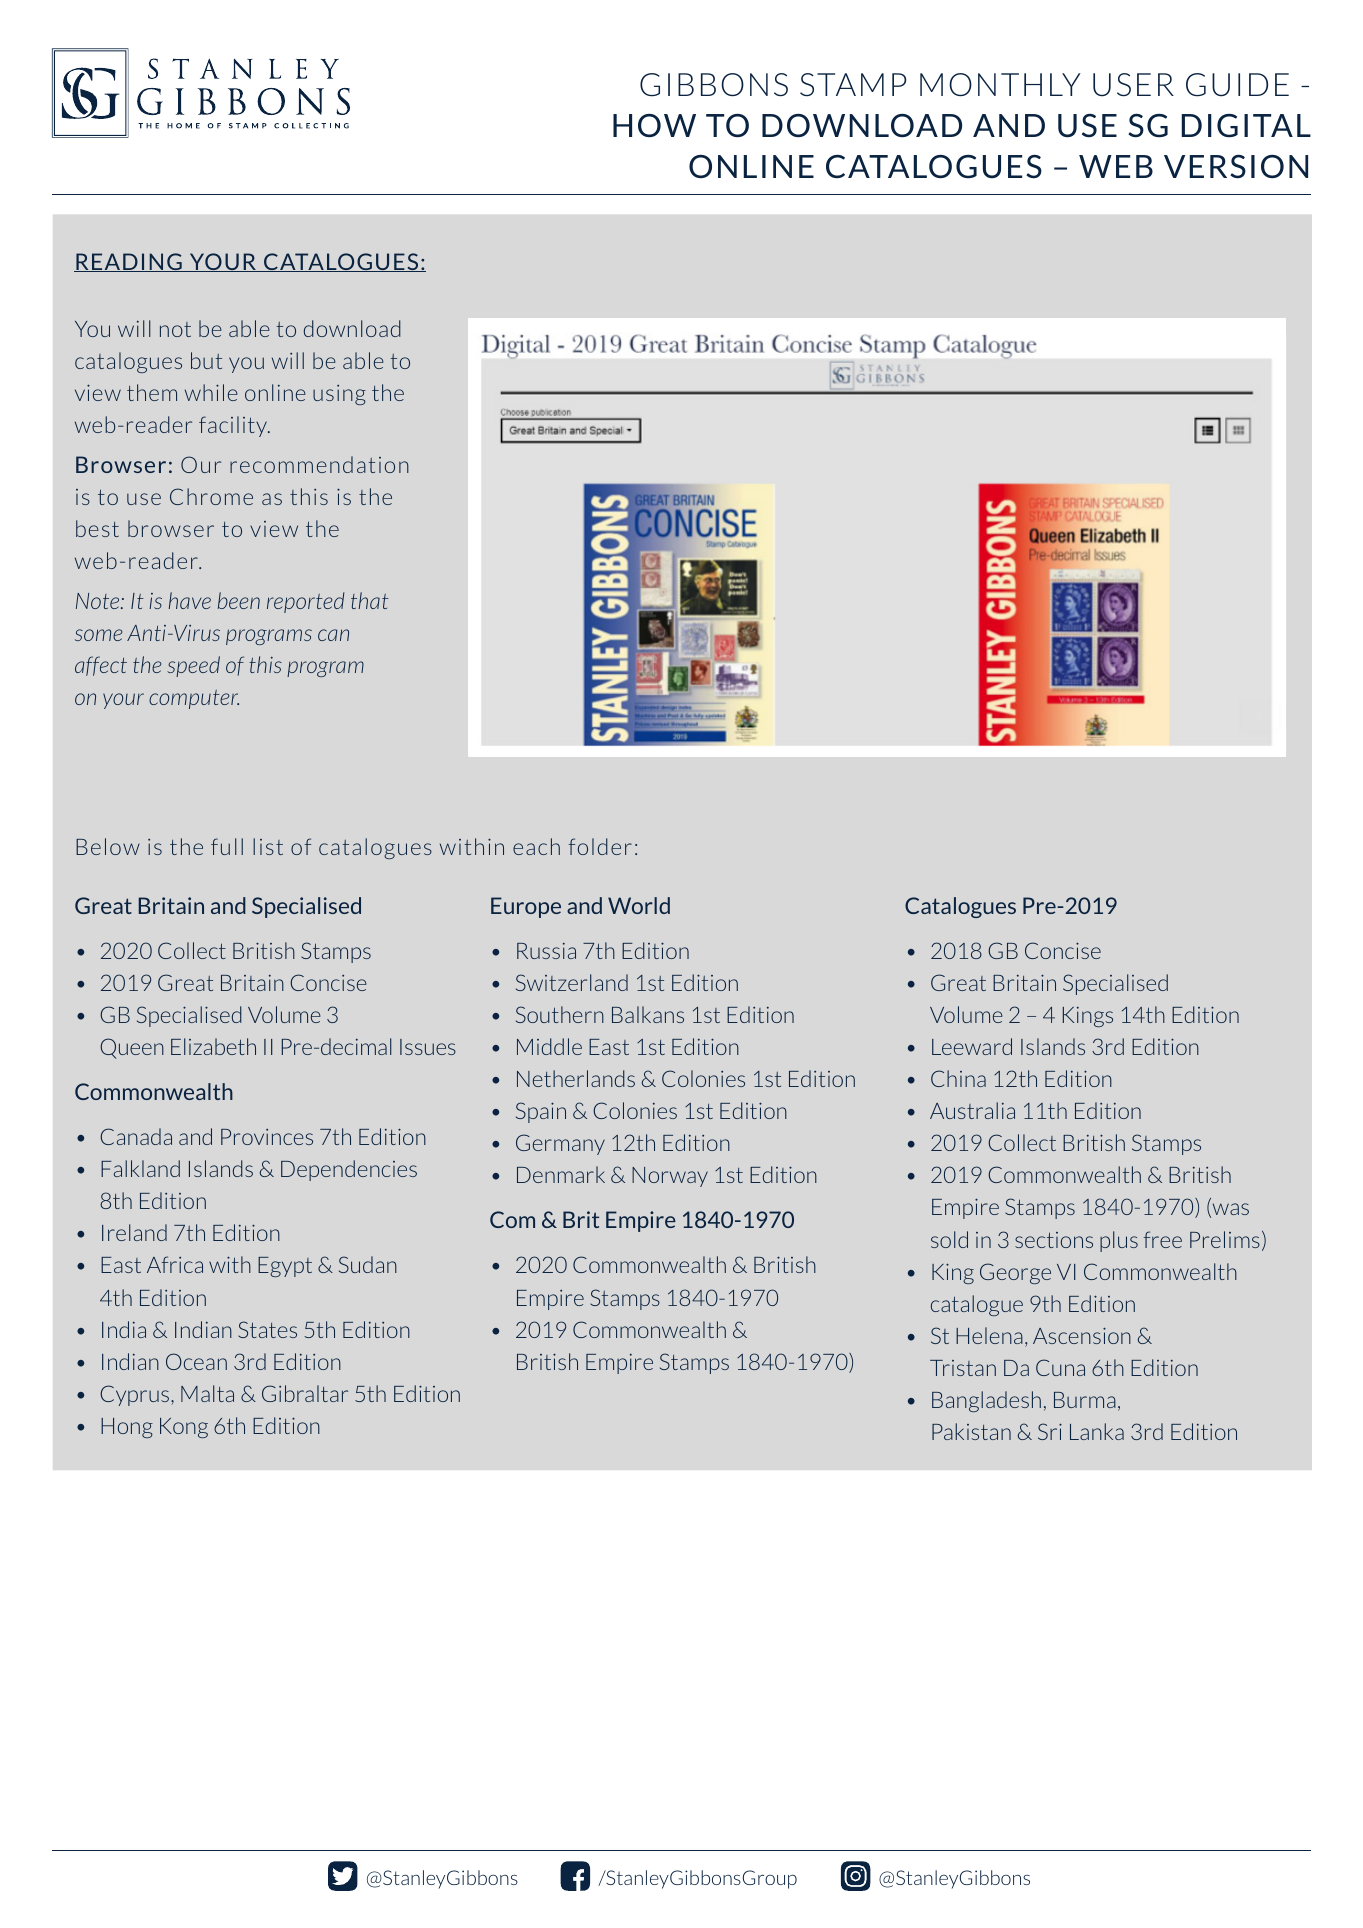 Image resolution: width=1363 pixels, height=1928 pixels. I want to click on VERSION, so click(1236, 167).
